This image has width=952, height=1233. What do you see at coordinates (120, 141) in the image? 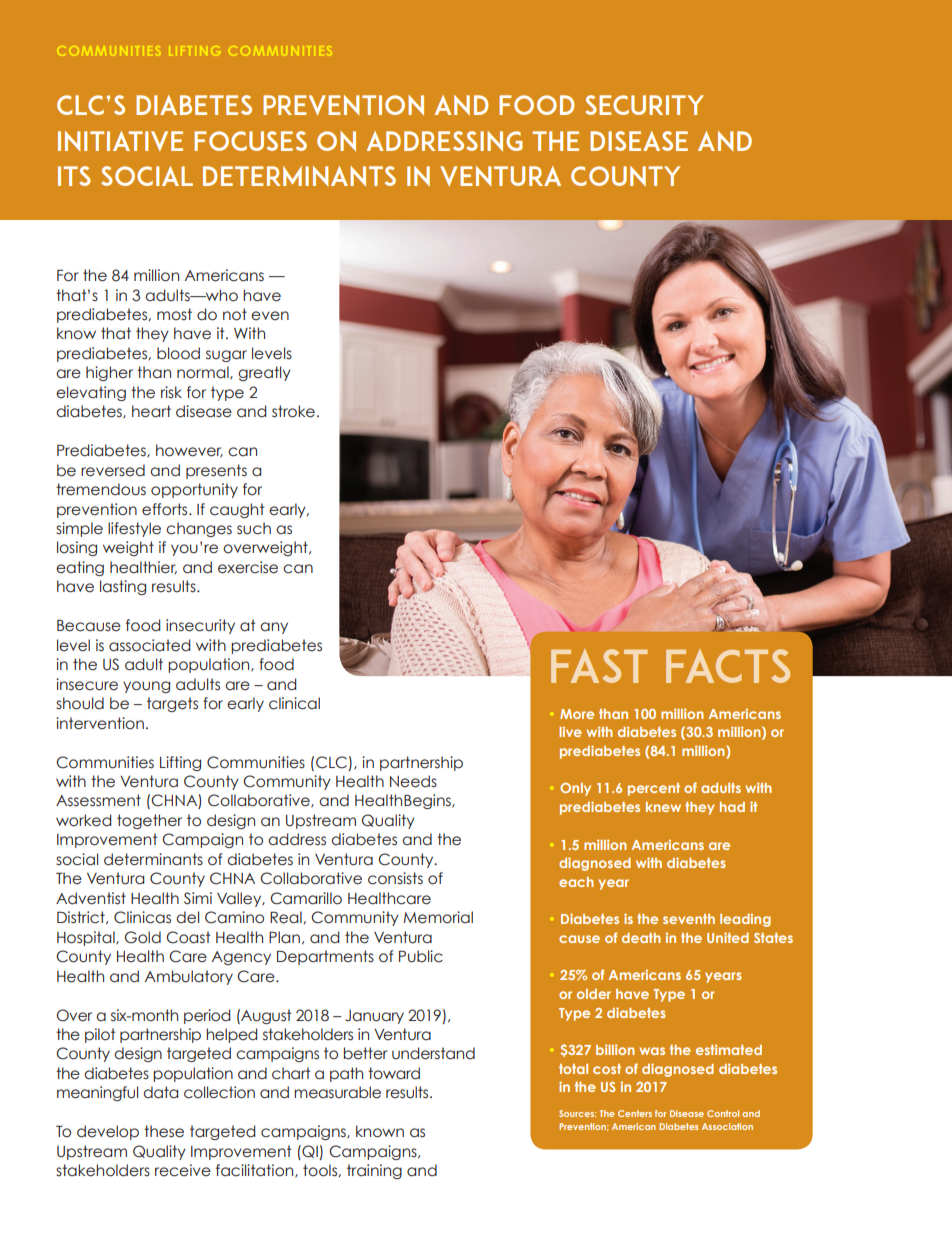
I see `Initiative` at bounding box center [120, 141].
